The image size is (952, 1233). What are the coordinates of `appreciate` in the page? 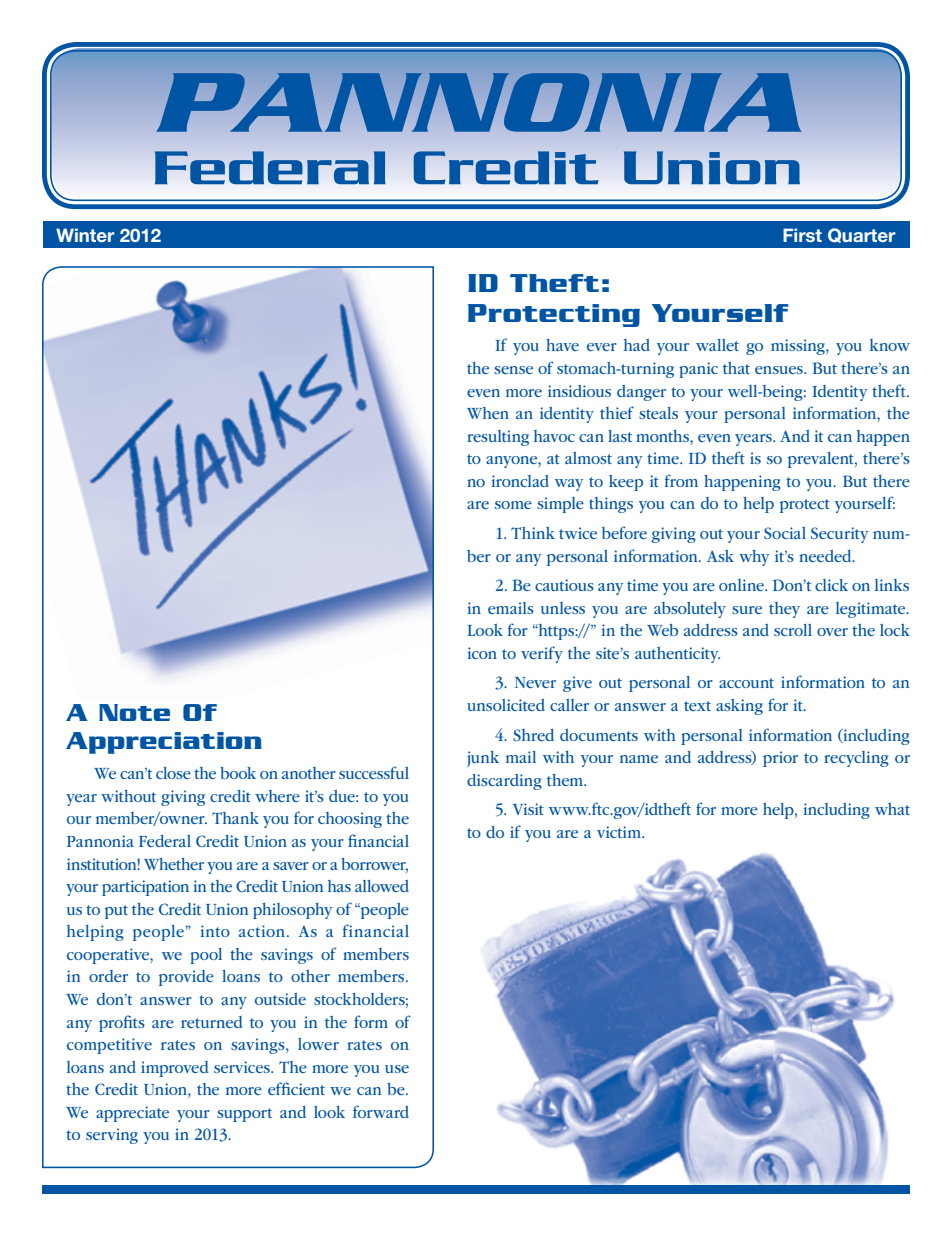 It's located at (132, 1114).
